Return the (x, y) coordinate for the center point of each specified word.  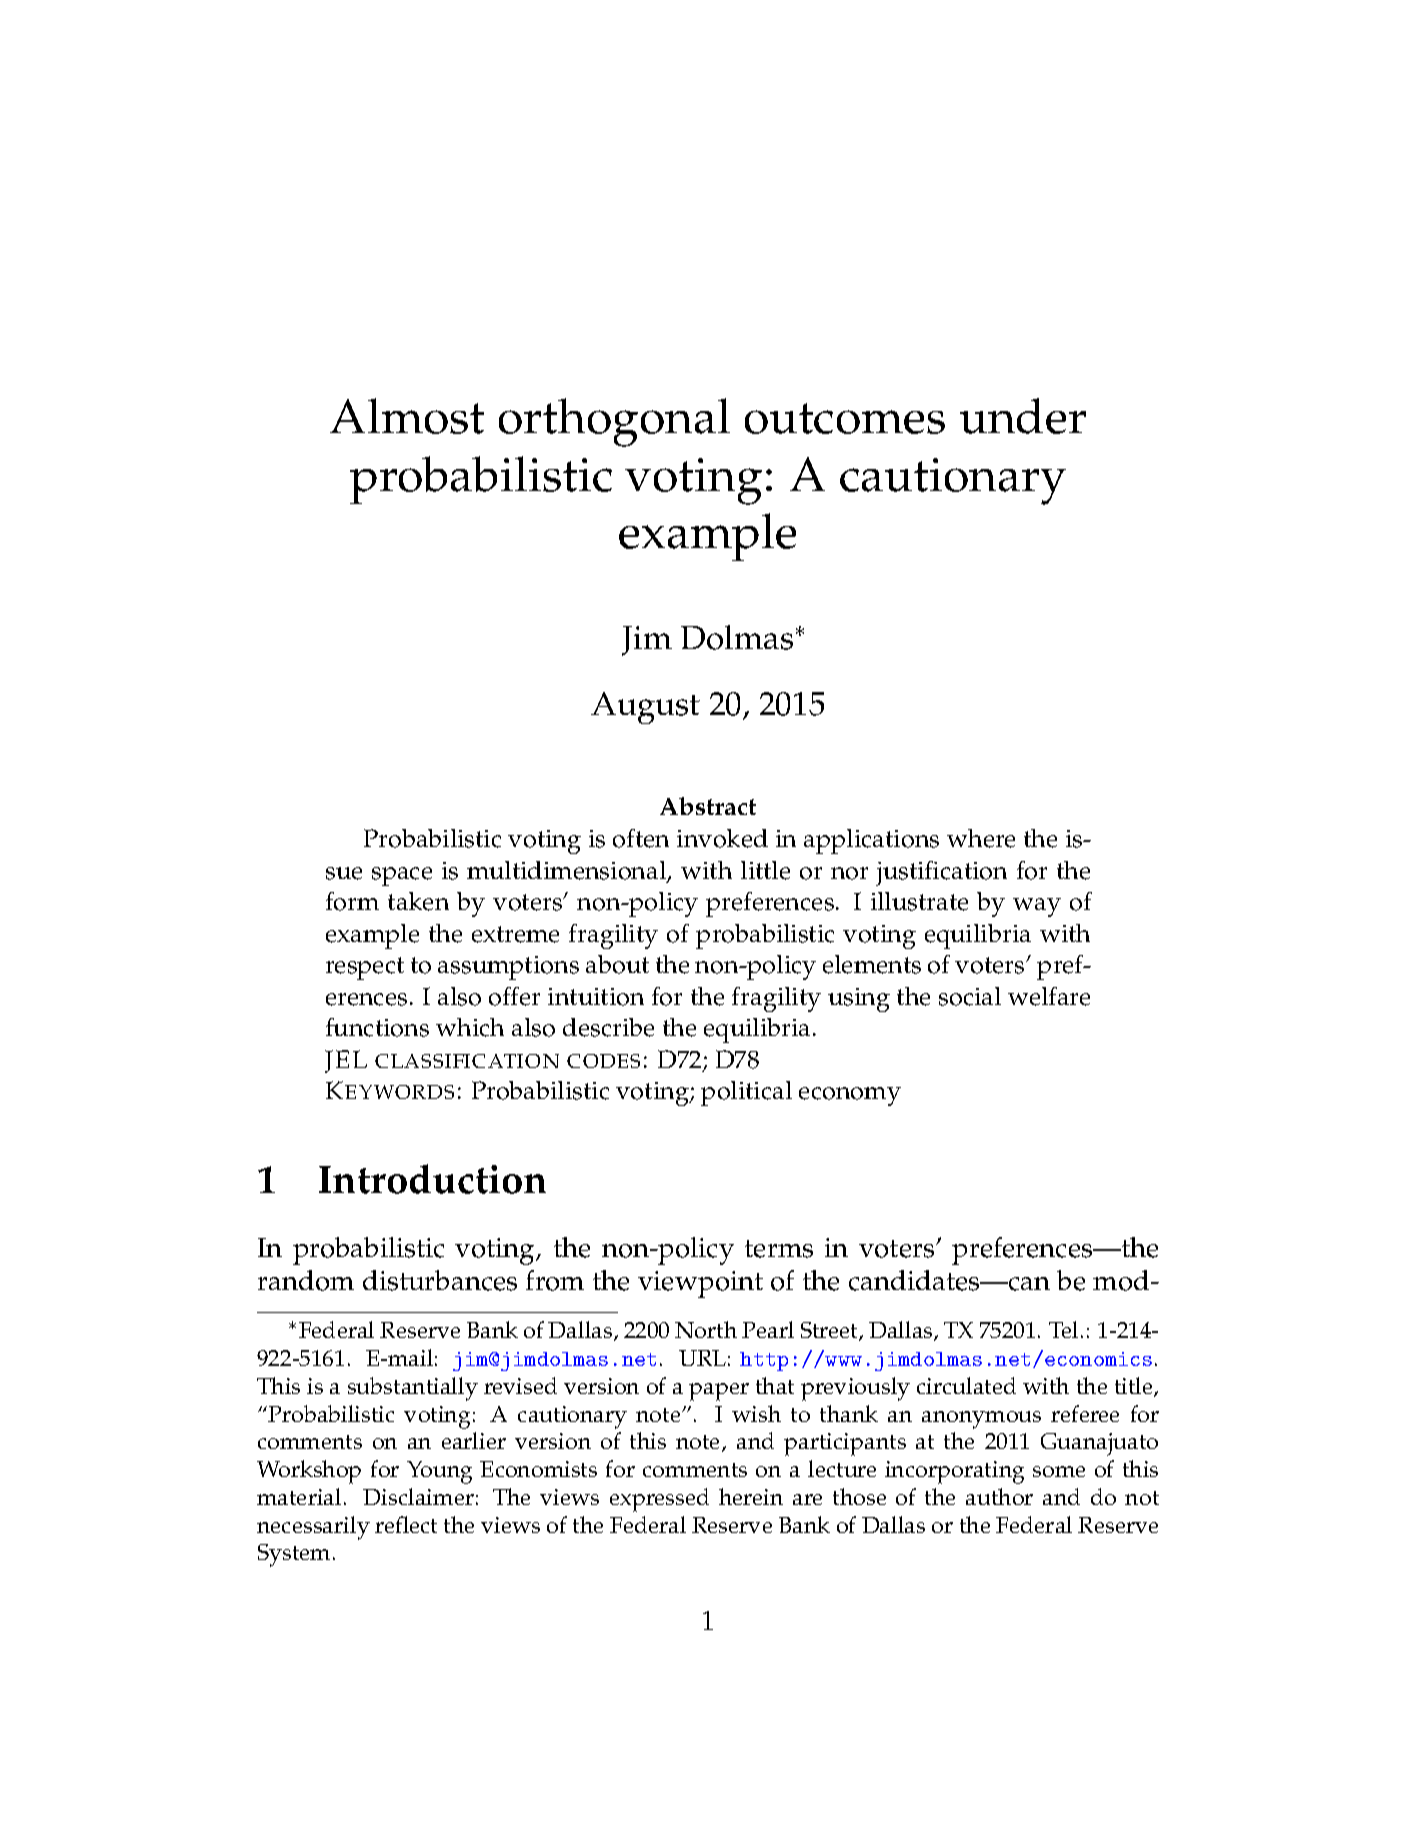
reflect (406, 1524)
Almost (407, 416)
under (1023, 416)
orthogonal (614, 422)
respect (365, 968)
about (617, 964)
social (970, 996)
